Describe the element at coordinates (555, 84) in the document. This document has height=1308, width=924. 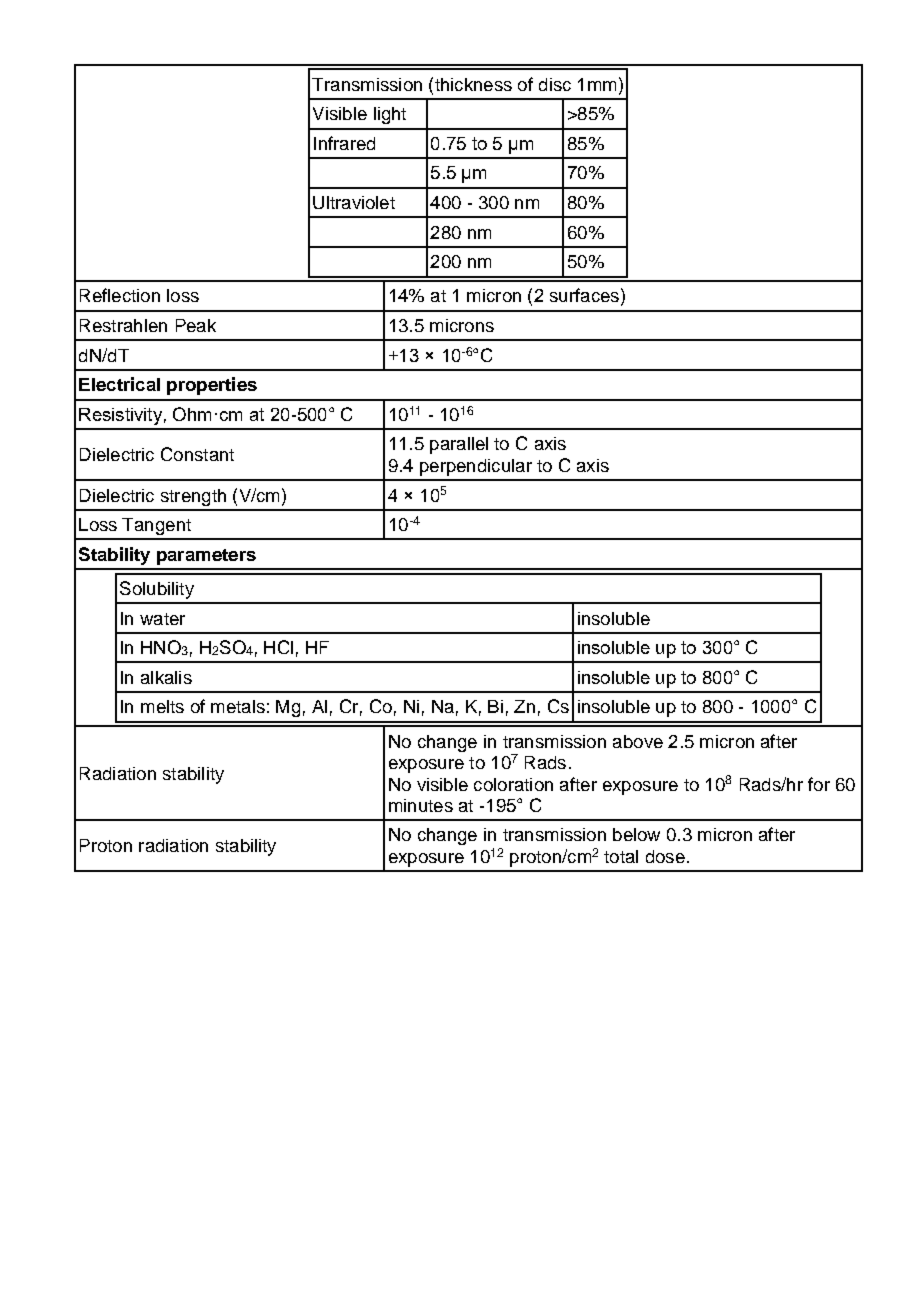
I see `disc` at that location.
